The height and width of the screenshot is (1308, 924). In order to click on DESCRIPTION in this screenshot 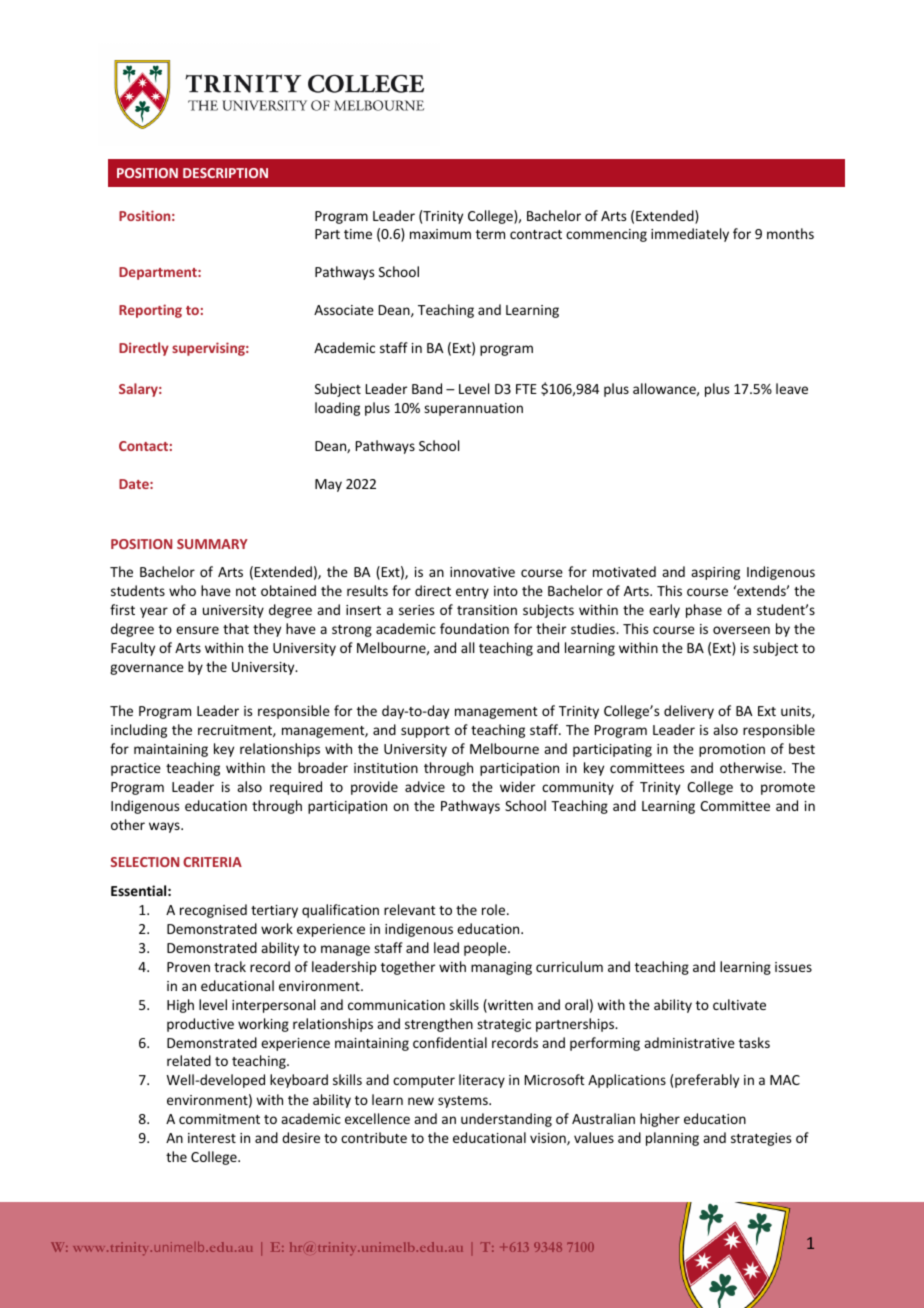, I will do `click(225, 173)`.
